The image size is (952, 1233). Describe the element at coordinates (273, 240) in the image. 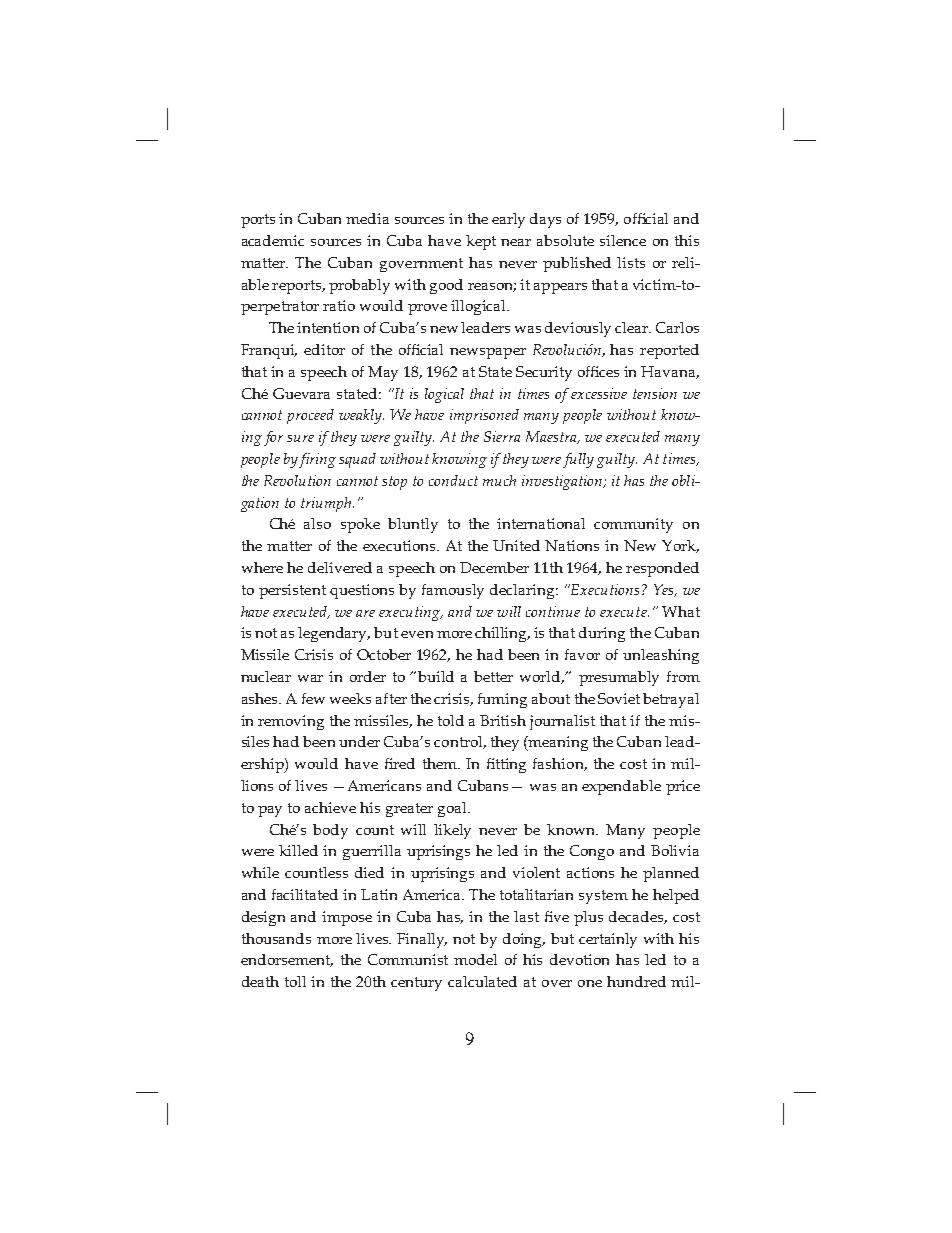

I see `academic` at that location.
